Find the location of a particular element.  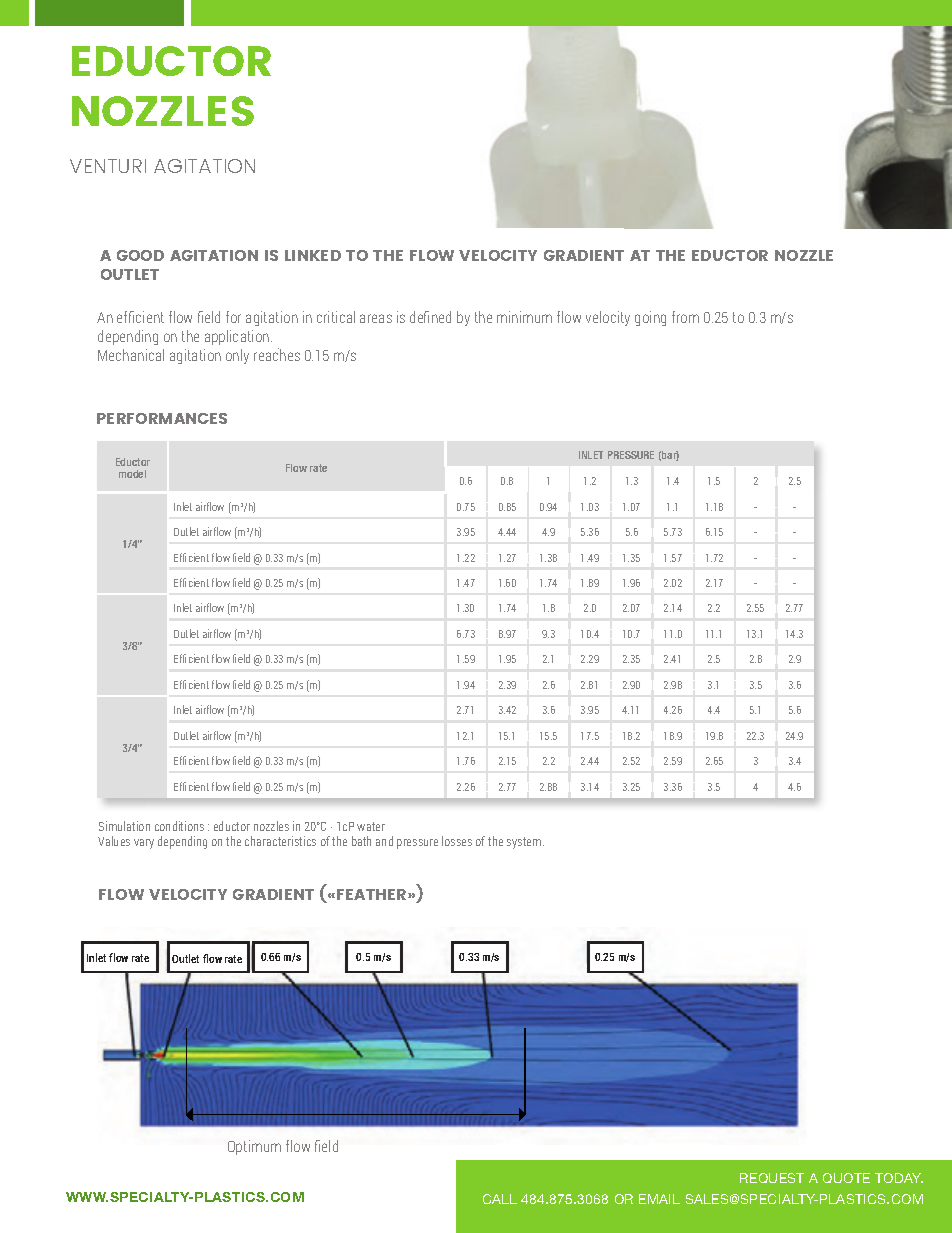

model is located at coordinates (132, 474).
